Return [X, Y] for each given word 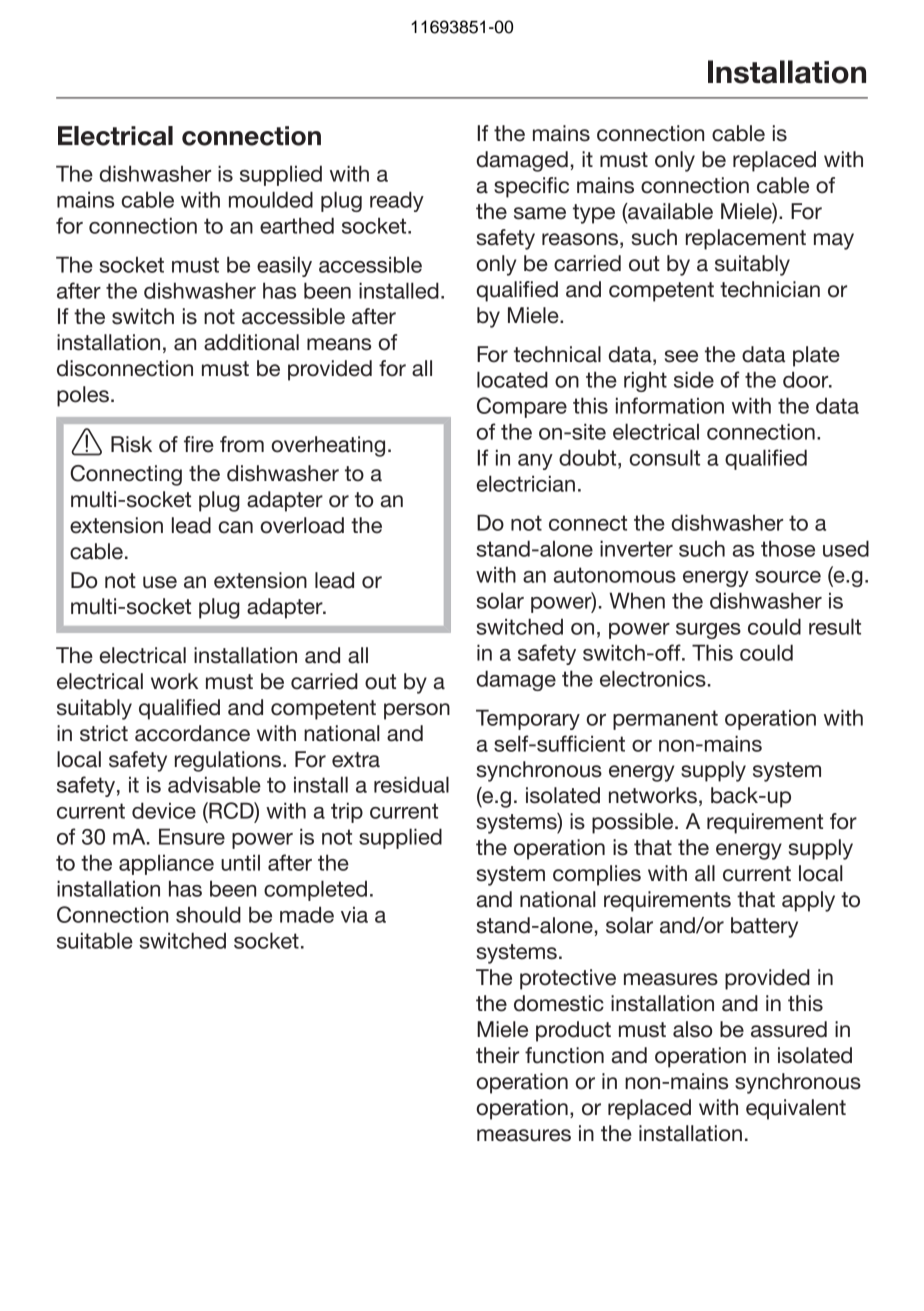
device [164, 810]
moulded [271, 199]
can [235, 527]
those [788, 548]
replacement [746, 239]
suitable [95, 940]
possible [634, 823]
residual [411, 784]
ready [397, 201]
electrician [526, 483]
